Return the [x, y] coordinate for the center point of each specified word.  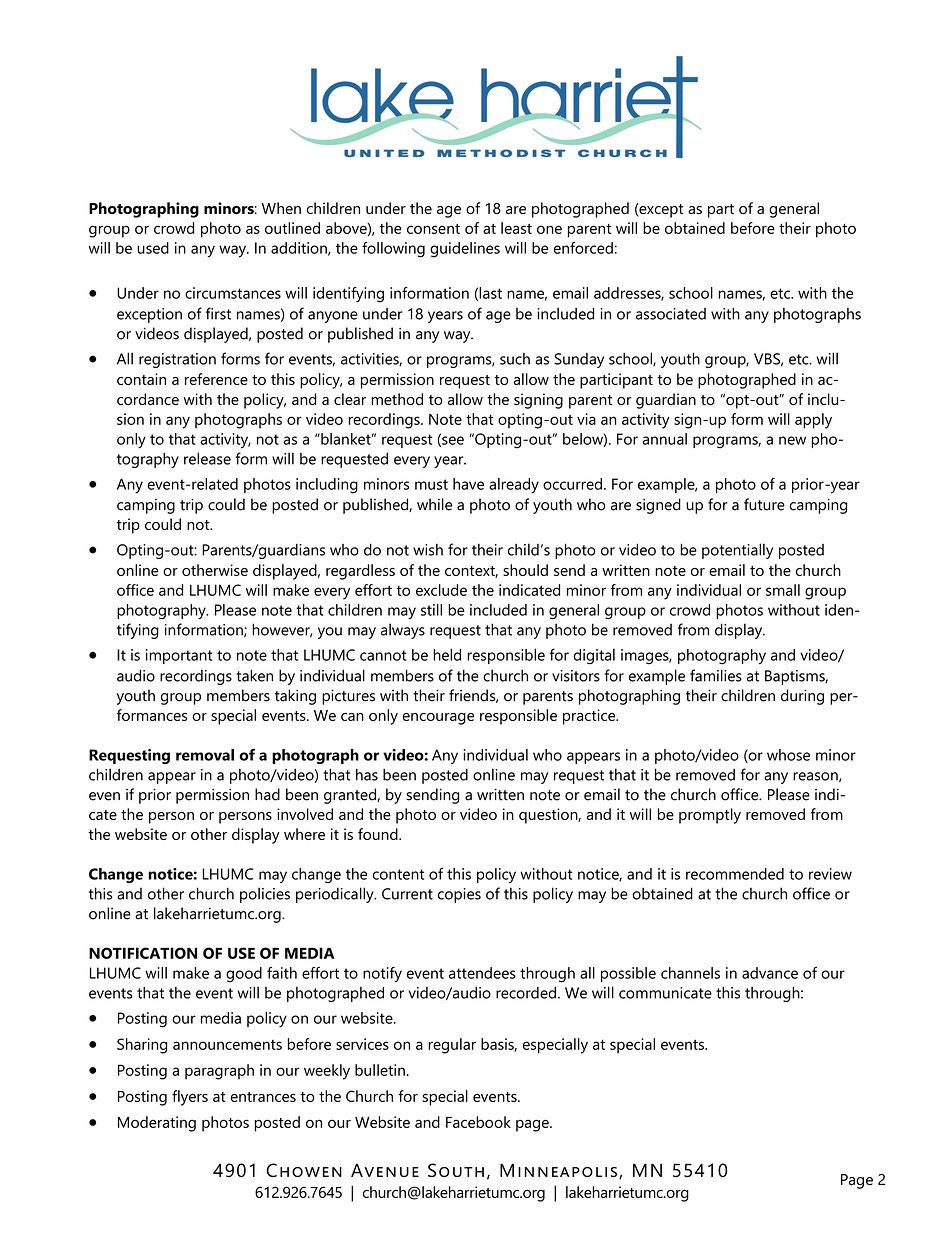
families [716, 675]
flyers [190, 1098]
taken [254, 675]
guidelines [465, 250]
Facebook [478, 1122]
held [447, 654]
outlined [292, 228]
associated [671, 314]
